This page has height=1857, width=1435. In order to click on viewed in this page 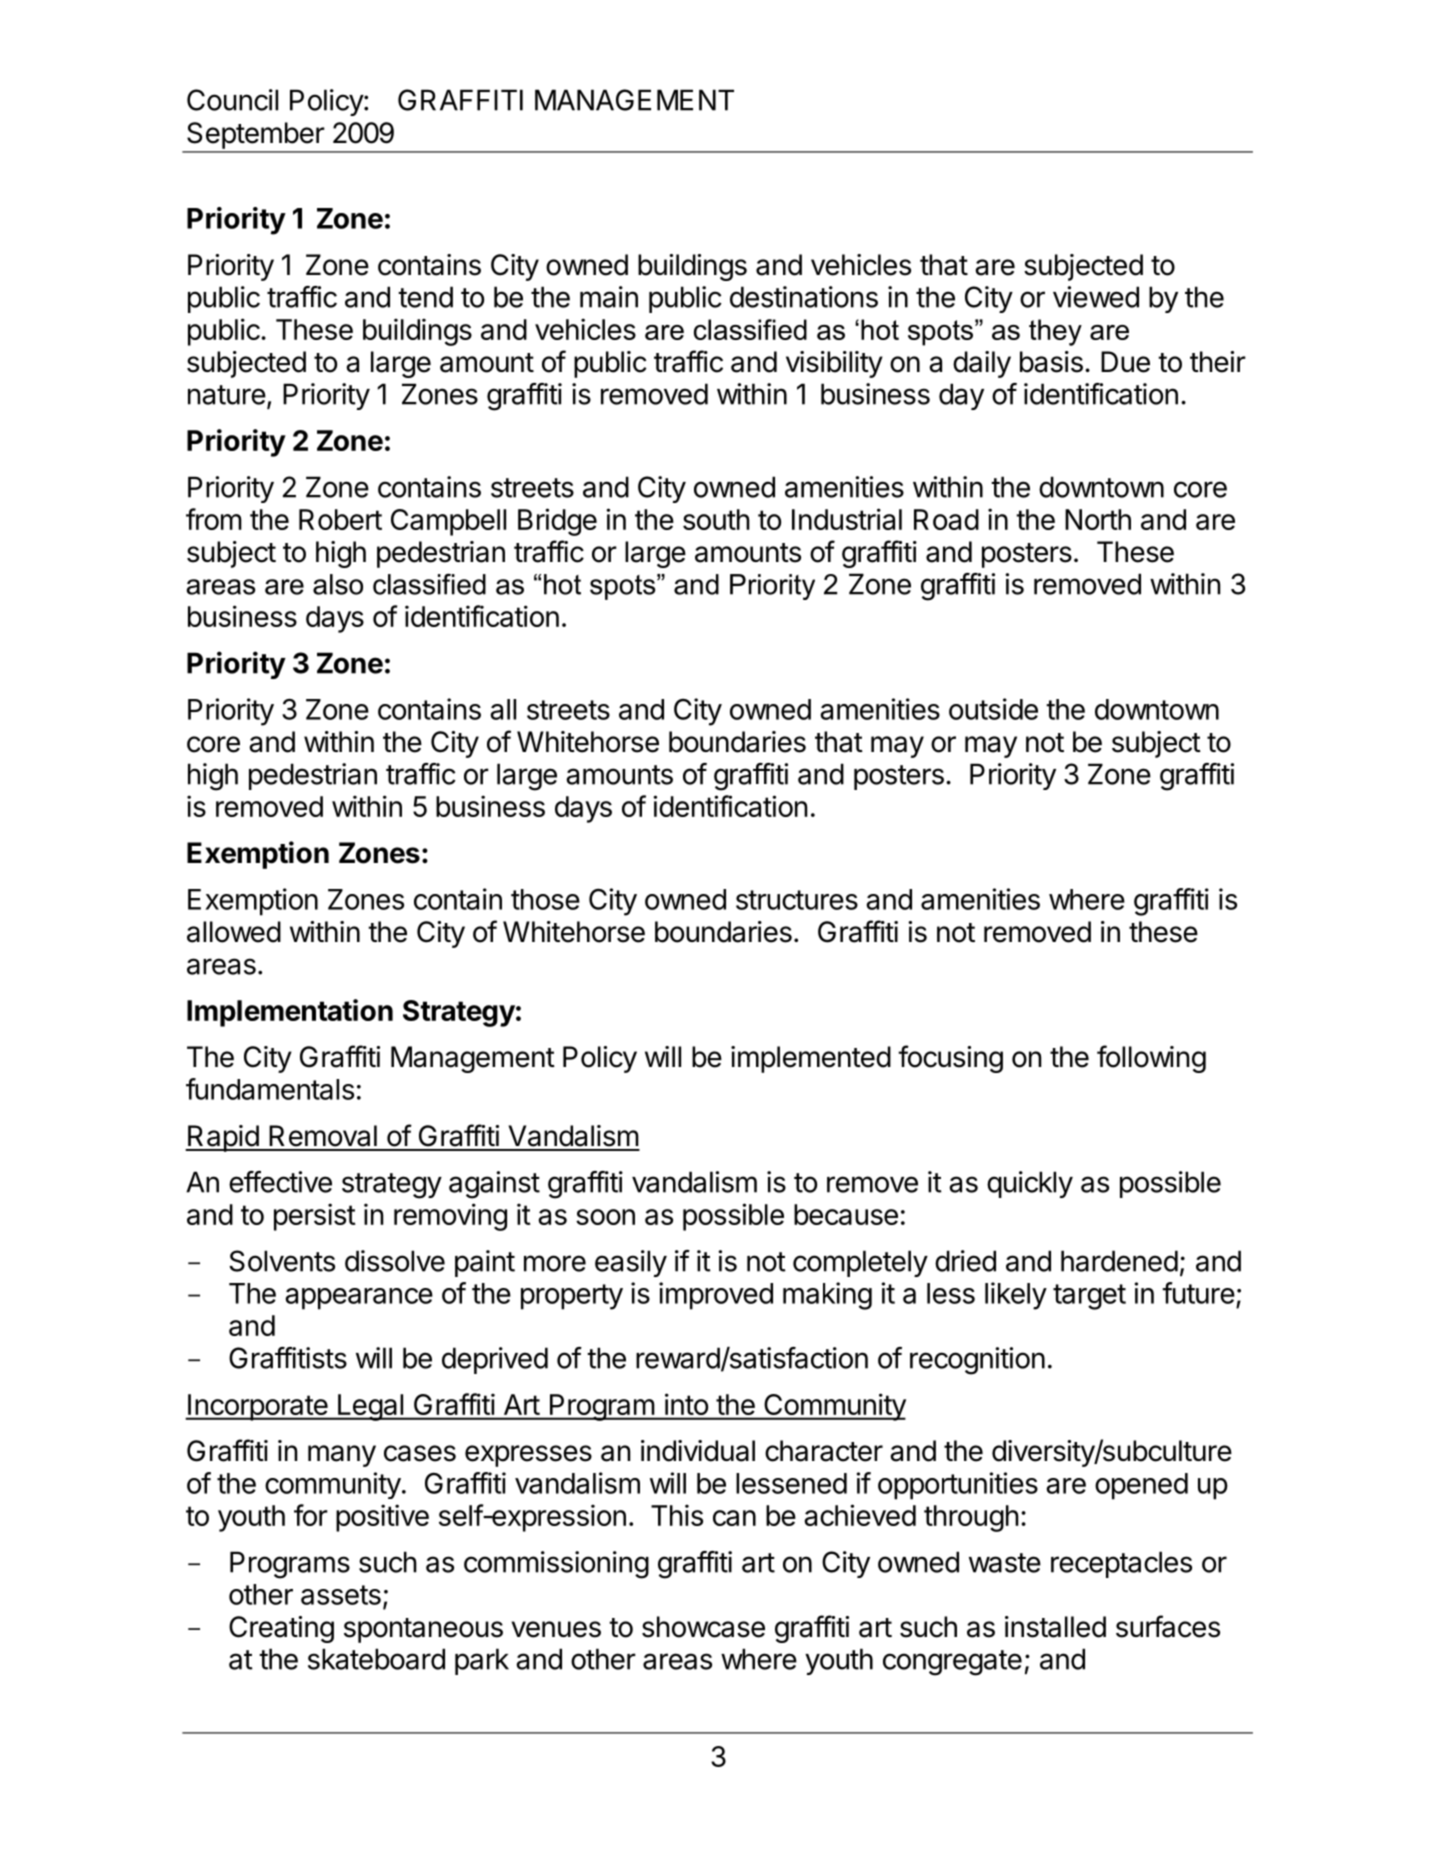, I will do `click(1096, 297)`.
